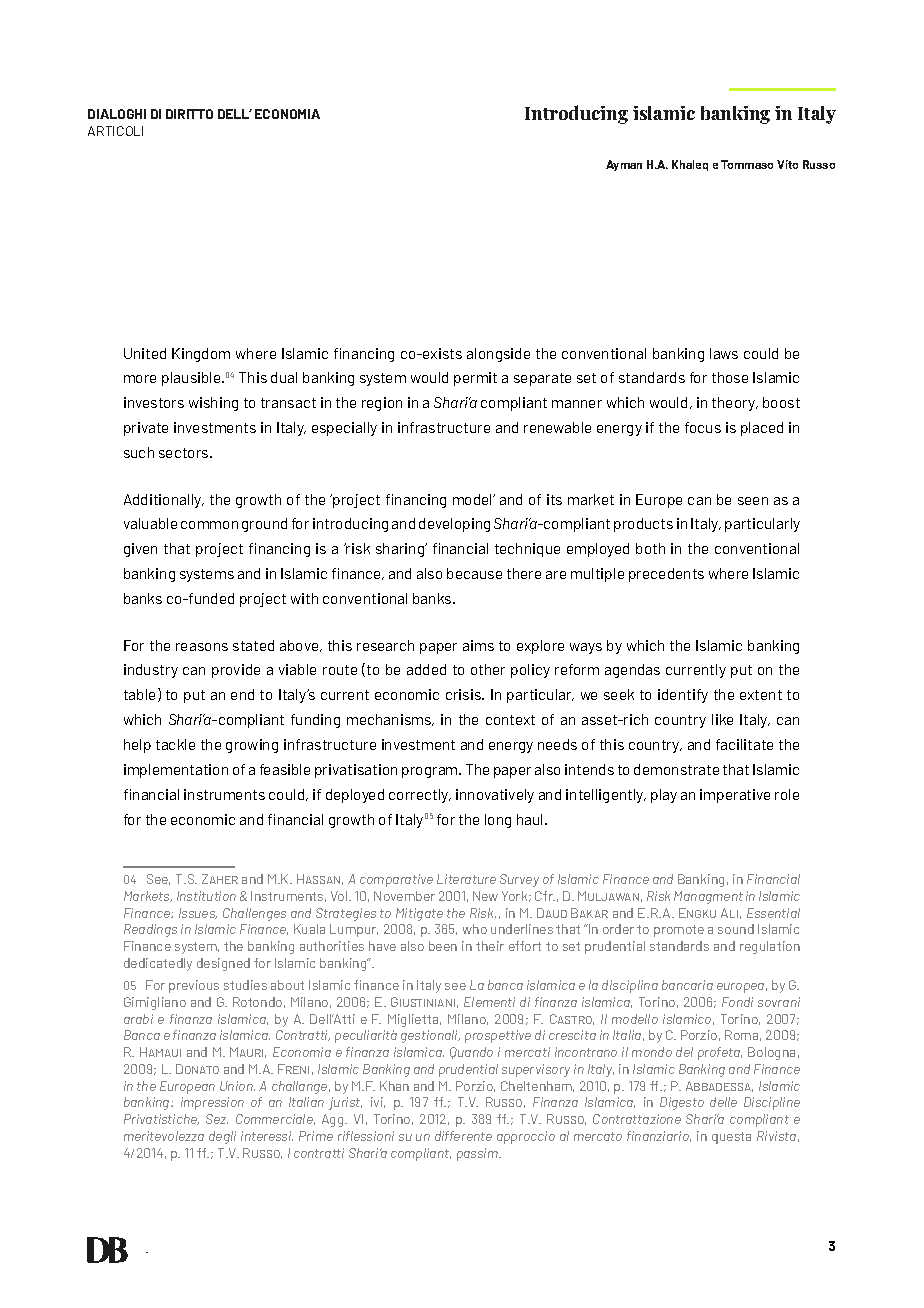  Describe the element at coordinates (466, 879) in the screenshot. I see `Literature` at that location.
